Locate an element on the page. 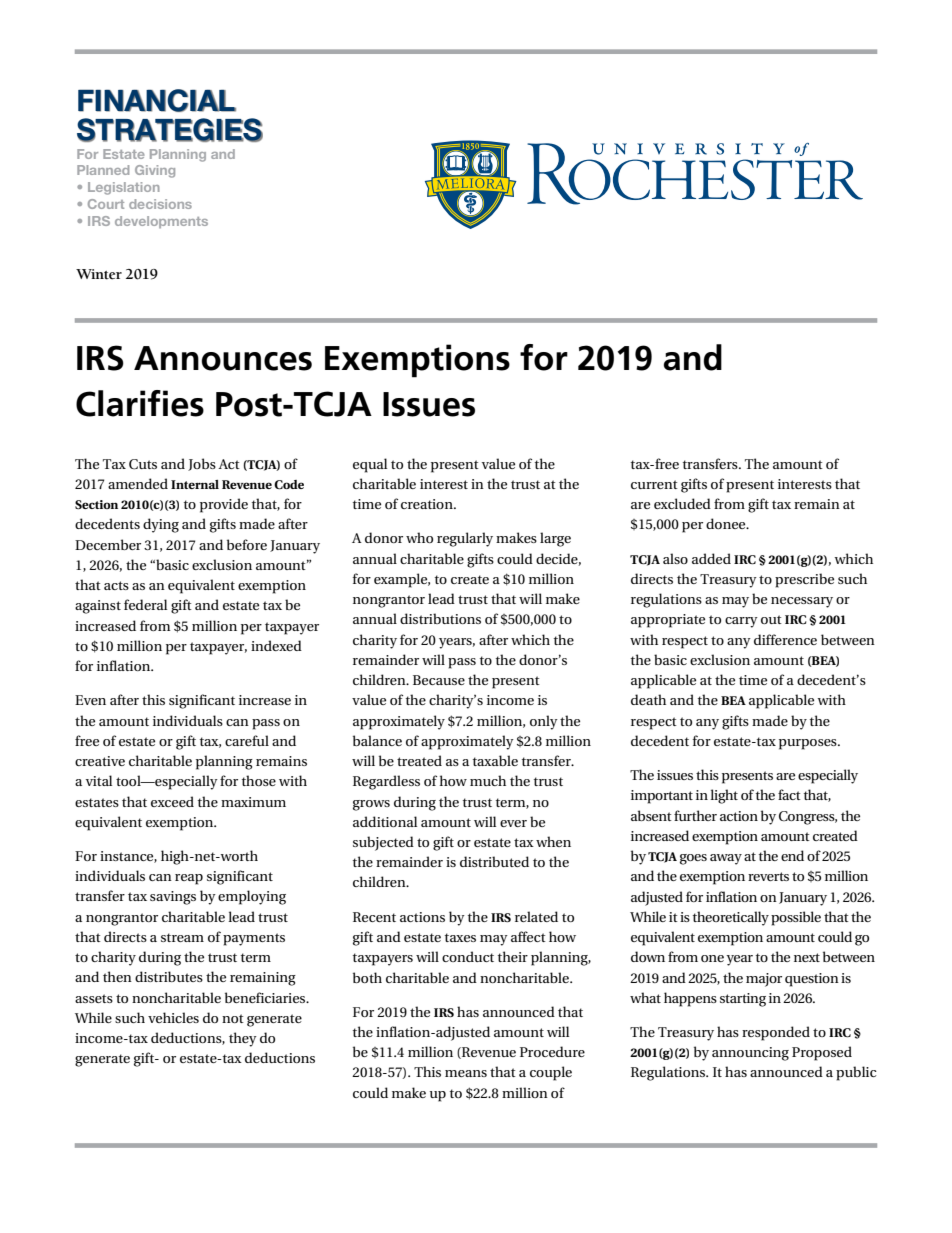  vehicles is located at coordinates (173, 1017).
